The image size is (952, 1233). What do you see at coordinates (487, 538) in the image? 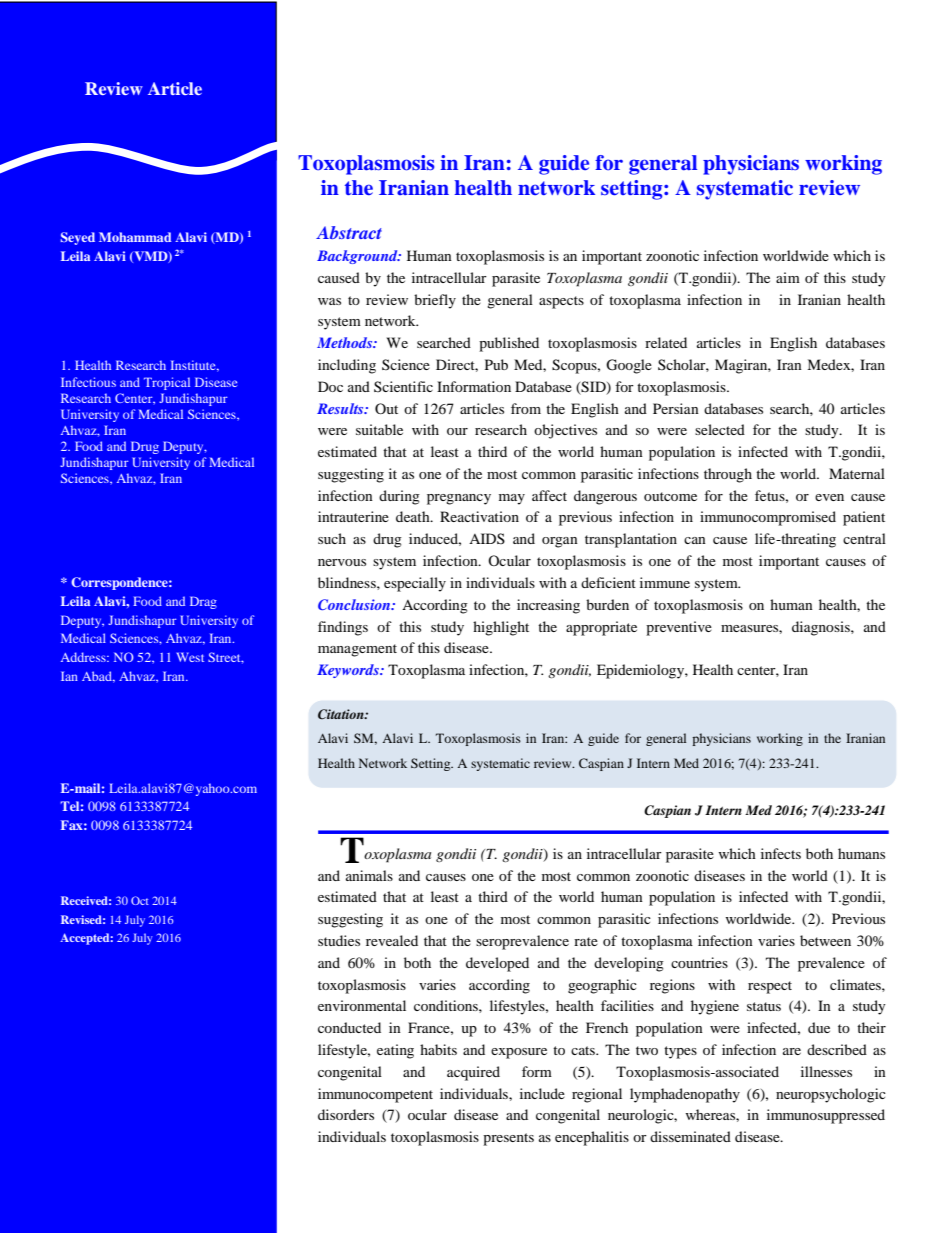
I see `AIDS` at bounding box center [487, 538].
